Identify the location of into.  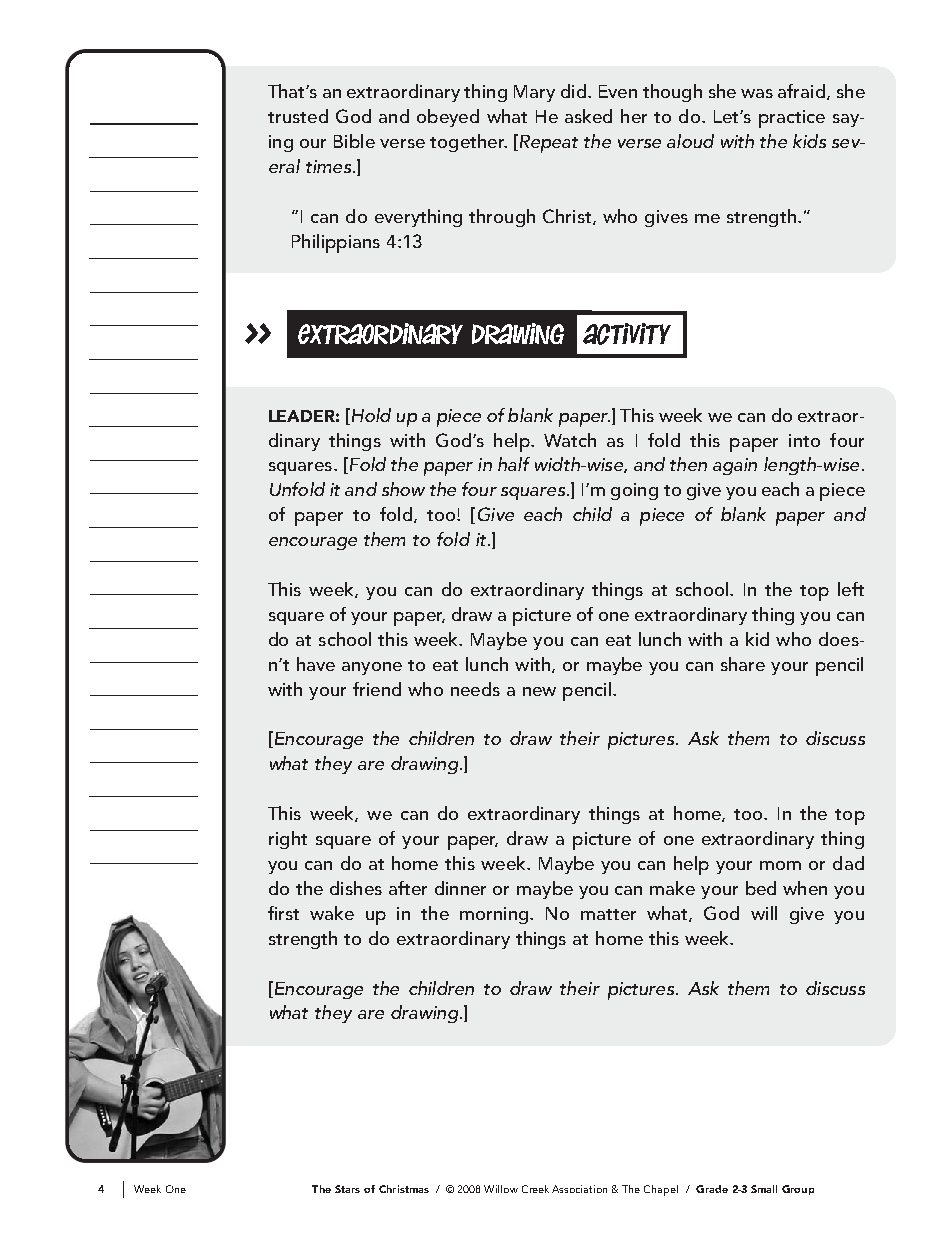
(804, 440).
